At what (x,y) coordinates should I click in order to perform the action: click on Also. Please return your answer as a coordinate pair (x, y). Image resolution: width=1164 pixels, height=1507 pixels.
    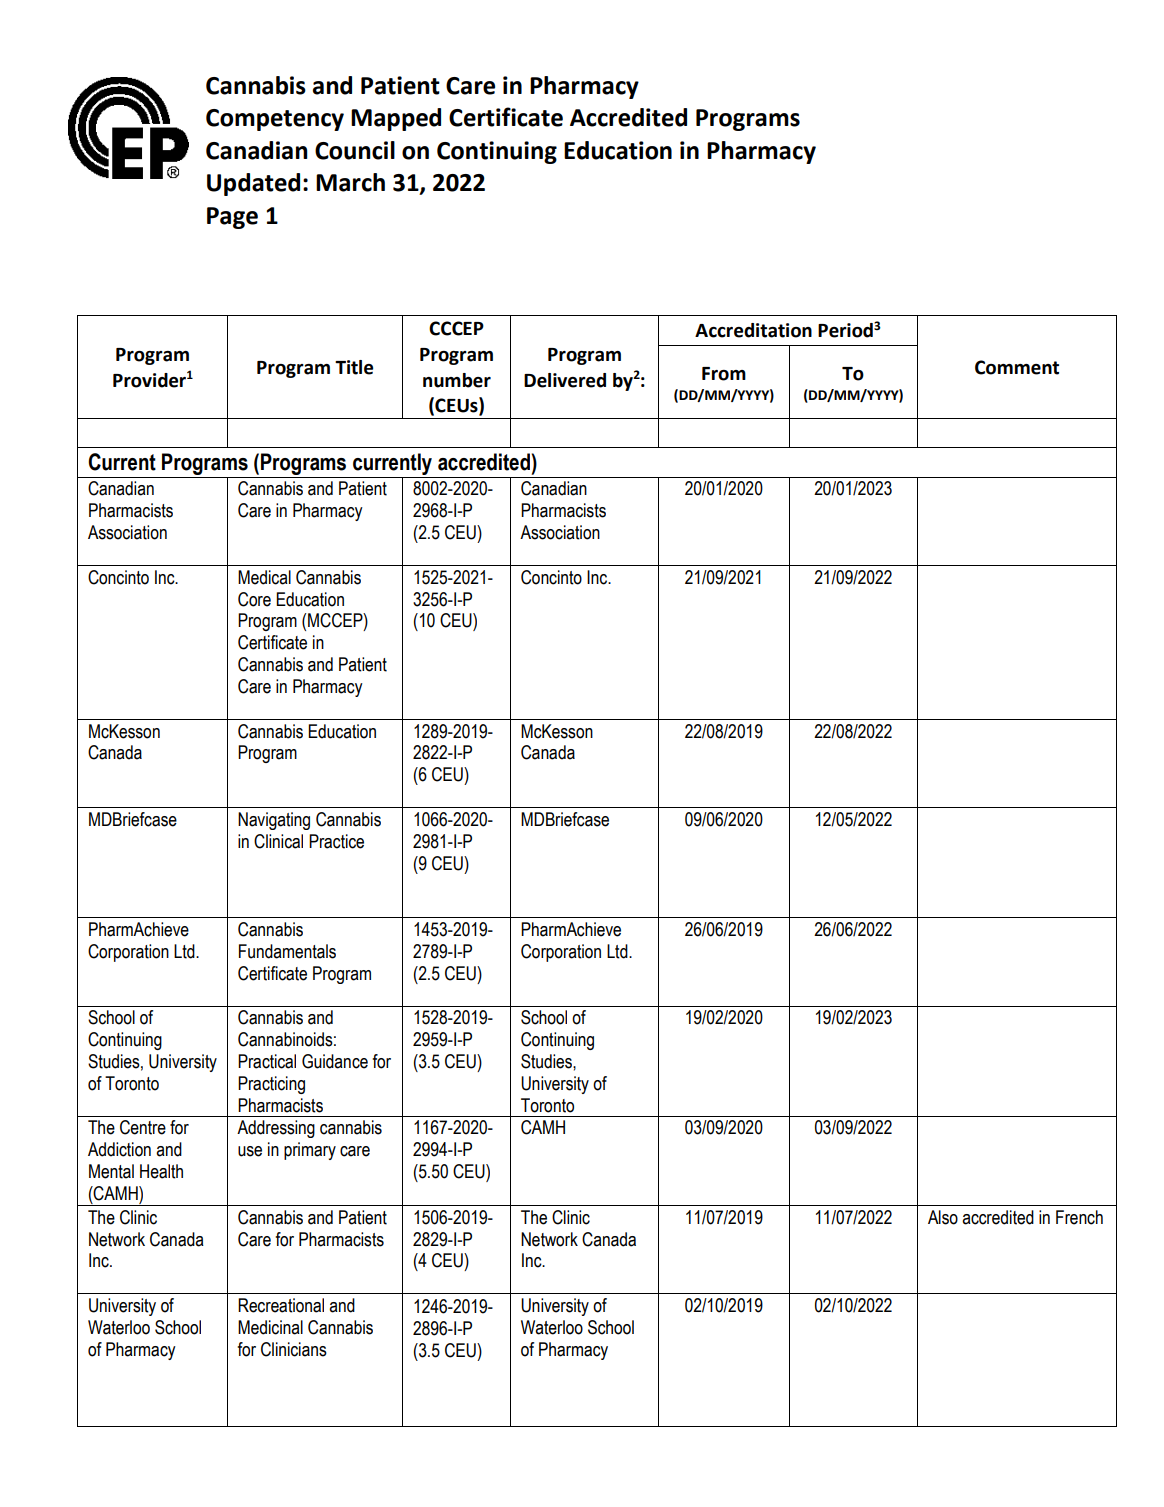
    Looking at the image, I should click on (943, 1217).
